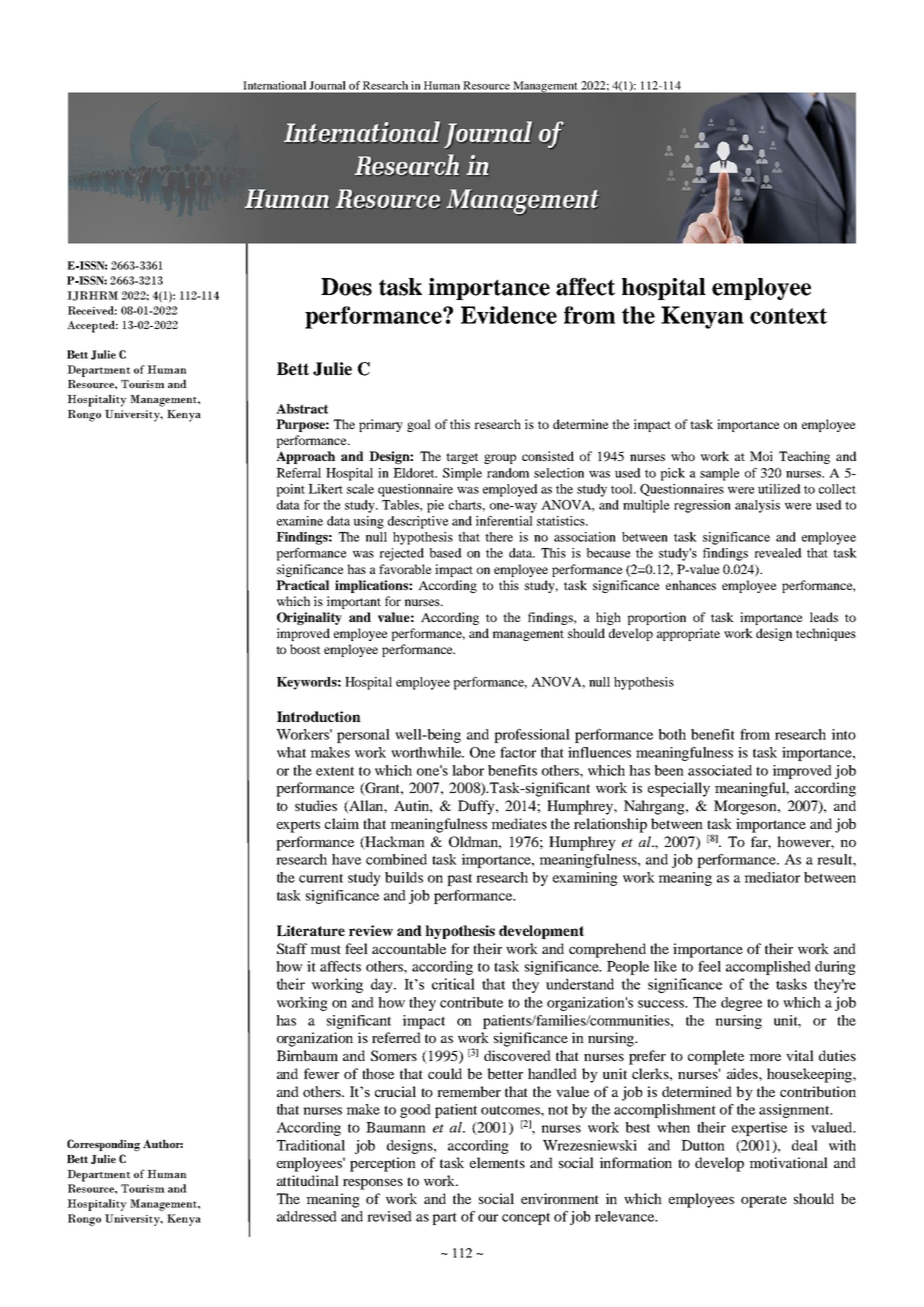 The width and height of the screenshot is (924, 1307). What do you see at coordinates (327, 85) in the screenshot?
I see `Journal` at bounding box center [327, 85].
